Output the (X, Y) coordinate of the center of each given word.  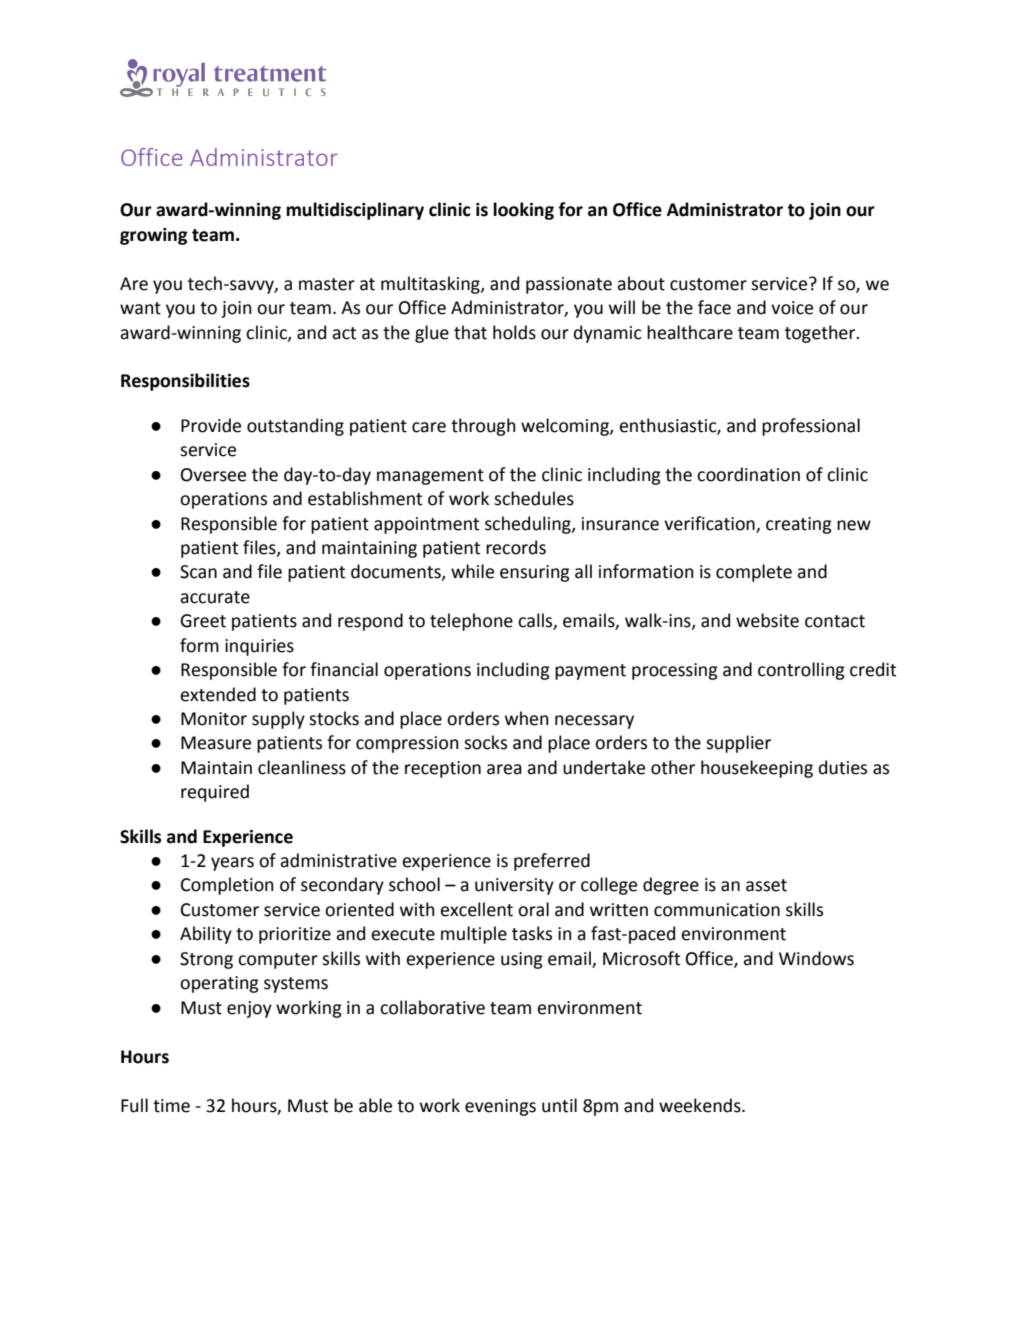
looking (523, 211)
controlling (801, 671)
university (514, 886)
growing (154, 236)
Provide (211, 425)
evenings (500, 1107)
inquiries (259, 647)
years (232, 864)
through (483, 427)
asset (766, 885)
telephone (471, 622)
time (171, 1106)
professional (811, 427)
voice (792, 308)
